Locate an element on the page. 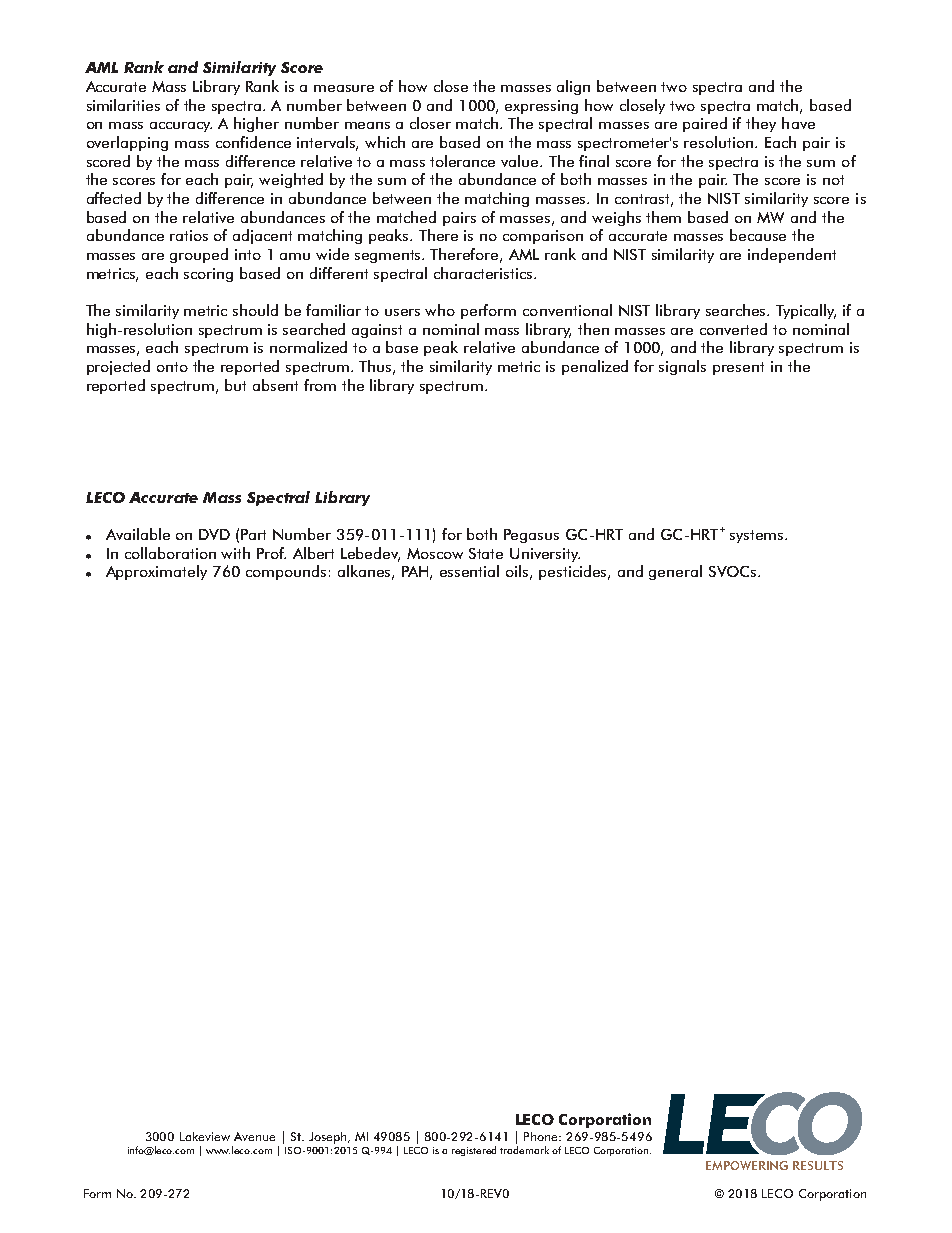  essential is located at coordinates (469, 571).
